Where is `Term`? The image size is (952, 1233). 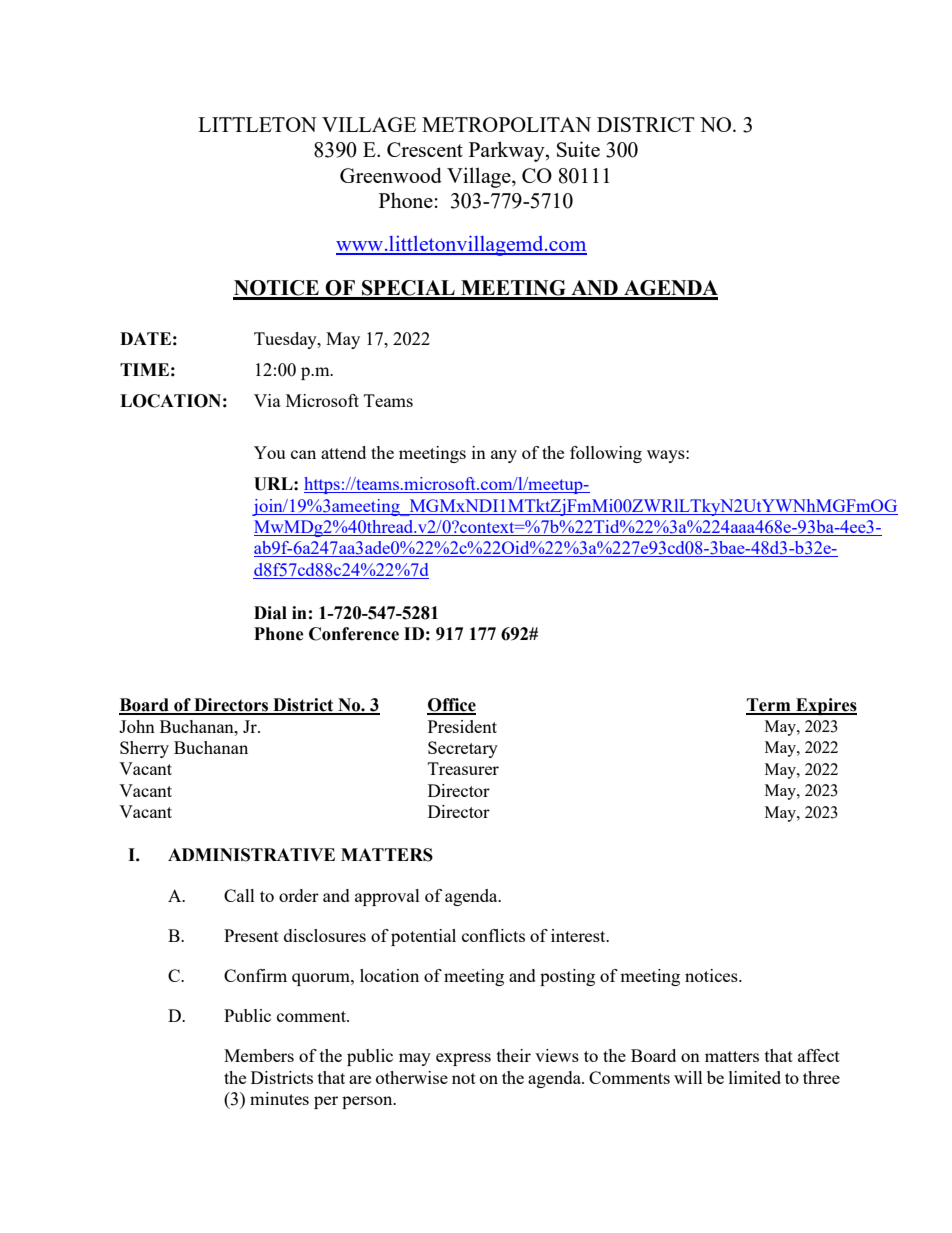 Term is located at coordinates (769, 706).
